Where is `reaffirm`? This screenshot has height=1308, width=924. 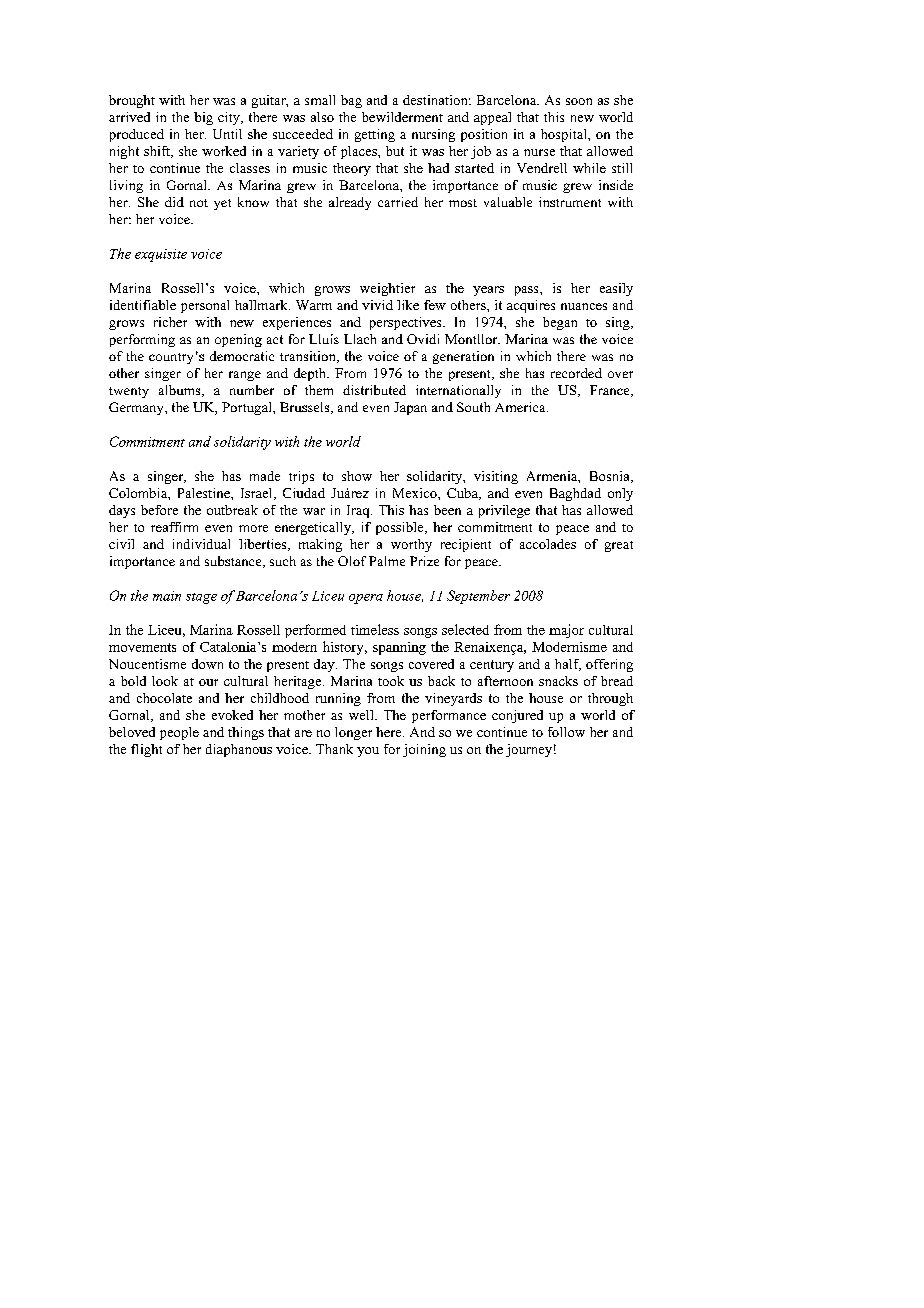 reaffirm is located at coordinates (174, 527).
